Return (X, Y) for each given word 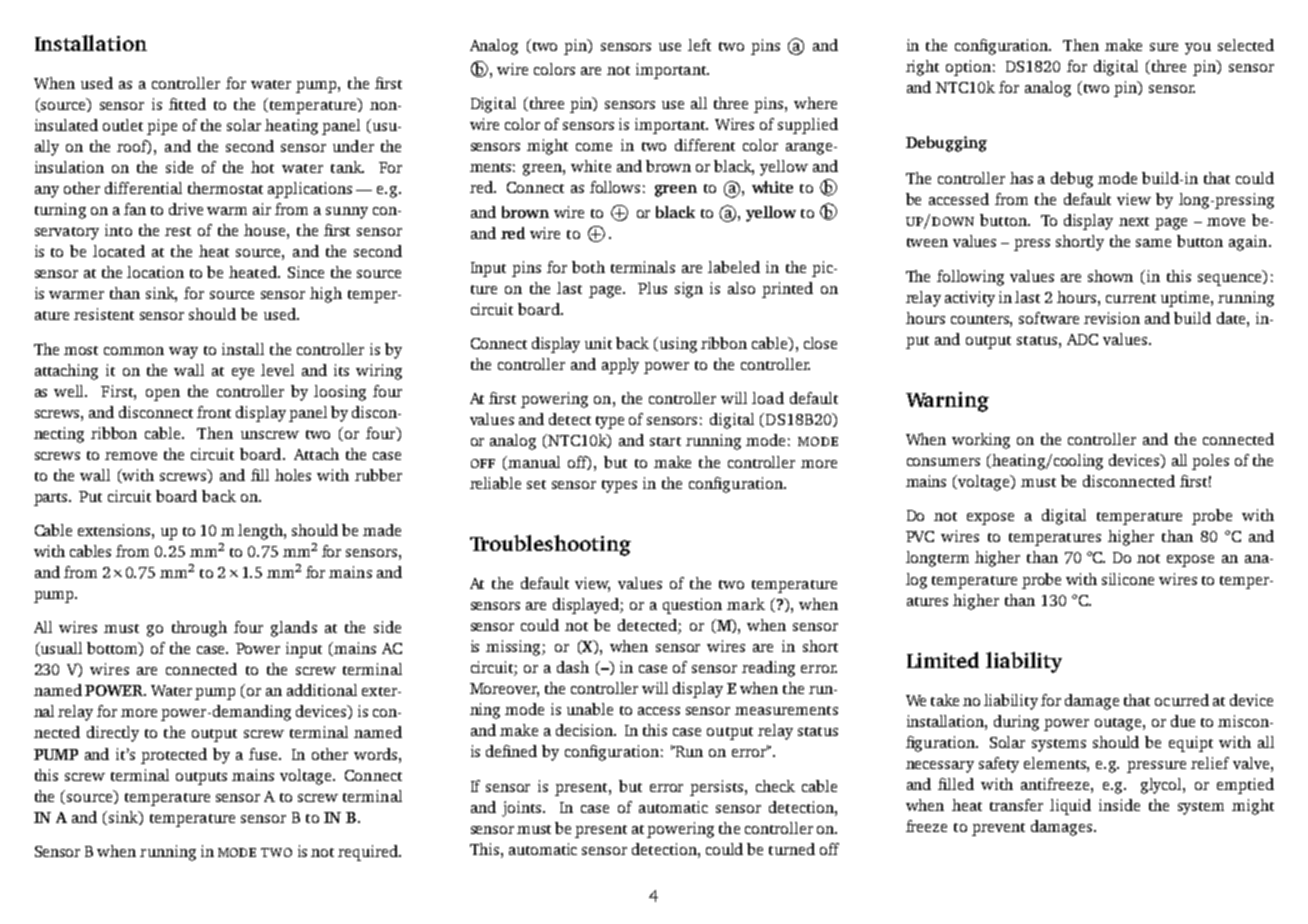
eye (243, 374)
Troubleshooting (550, 545)
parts (52, 499)
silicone (1128, 579)
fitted (187, 104)
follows (615, 187)
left (699, 45)
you (1198, 49)
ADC (1082, 339)
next (1134, 221)
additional (322, 690)
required (369, 853)
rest (178, 231)
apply (620, 366)
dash (573, 667)
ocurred (1182, 700)
